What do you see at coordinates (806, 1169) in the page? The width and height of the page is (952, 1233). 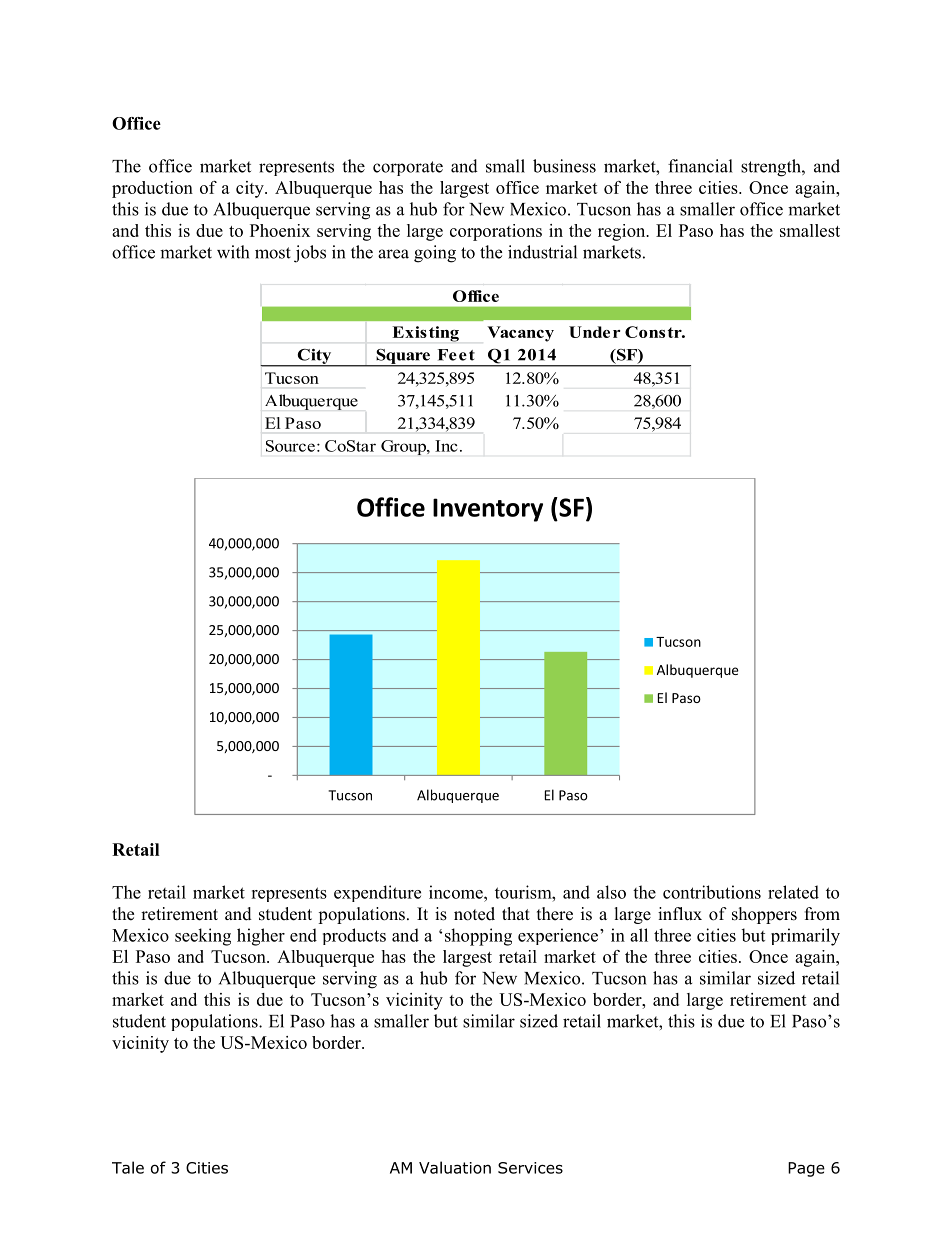 I see `Page` at bounding box center [806, 1169].
